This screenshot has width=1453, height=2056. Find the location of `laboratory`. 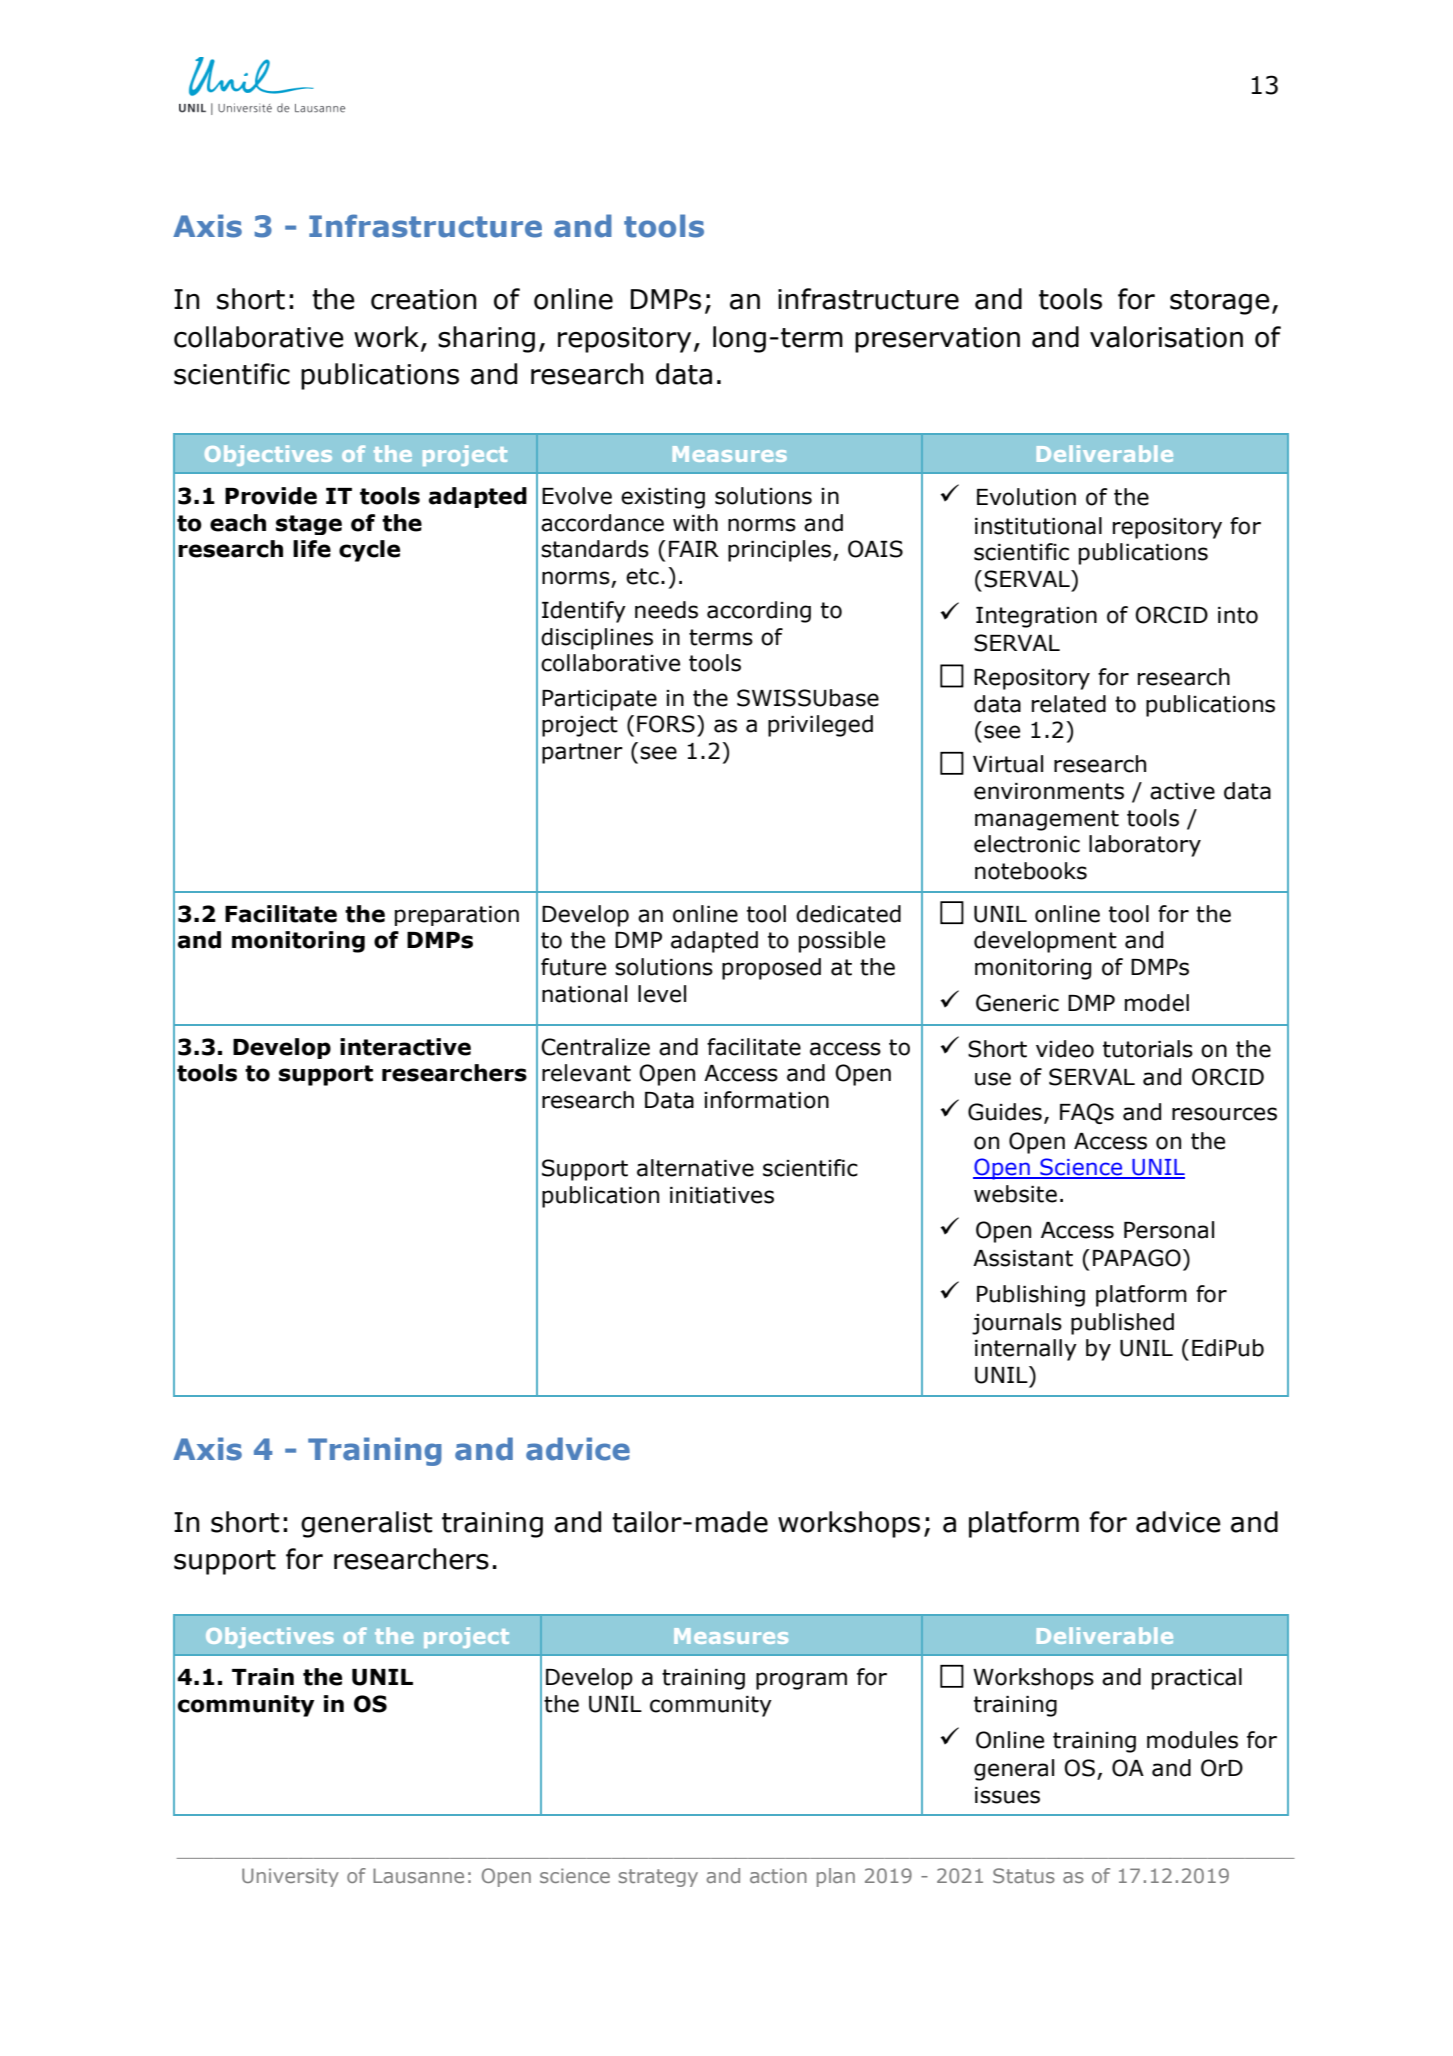

laboratory is located at coordinates (1145, 846).
